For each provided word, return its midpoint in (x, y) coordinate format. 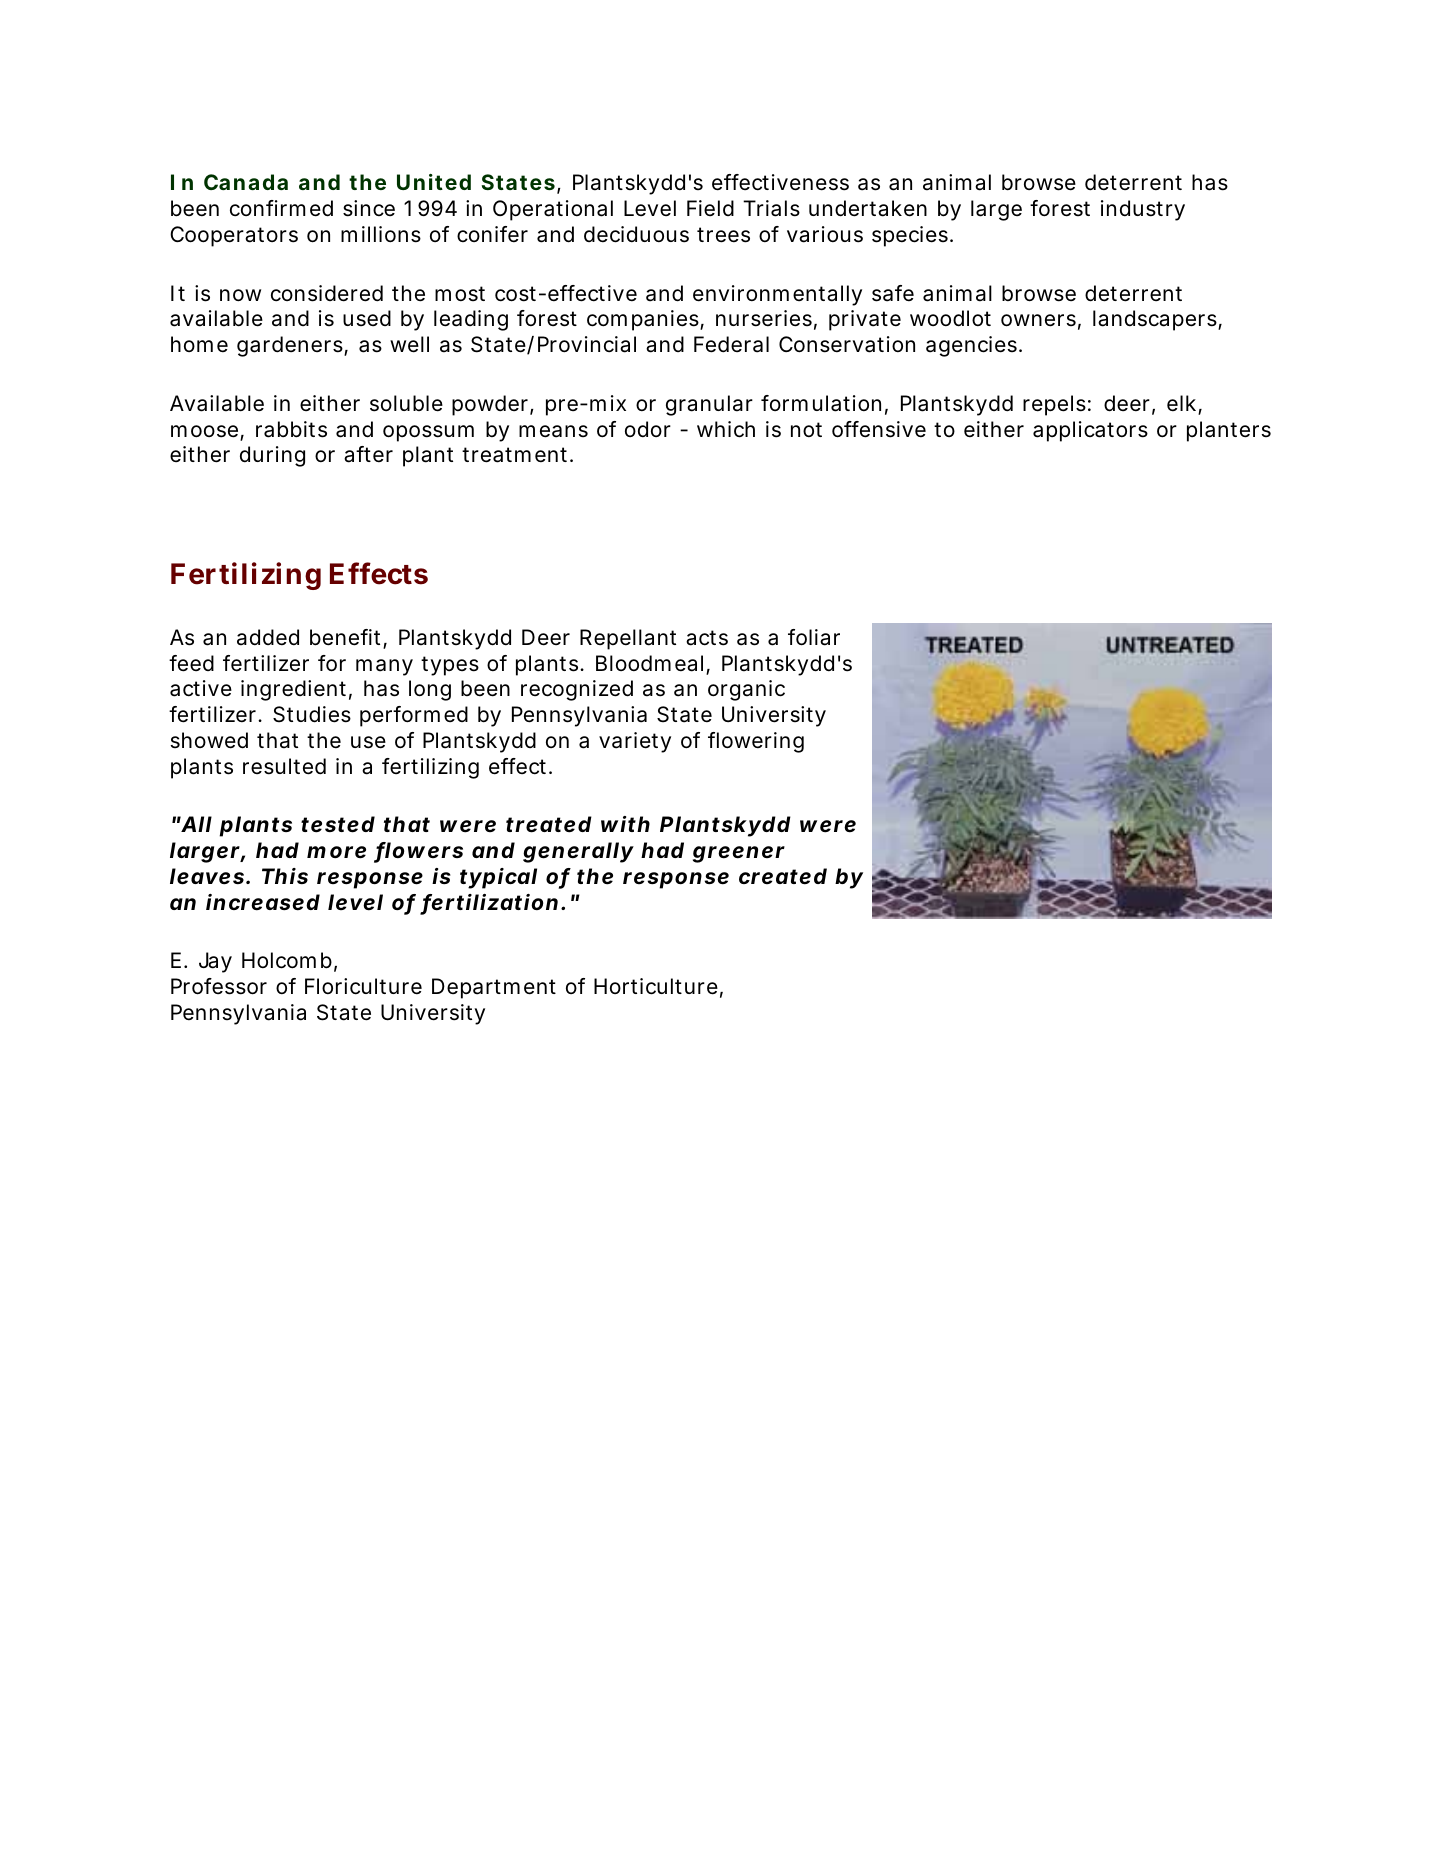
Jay (215, 962)
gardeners (291, 346)
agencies (973, 346)
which (726, 429)
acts (707, 638)
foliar (814, 637)
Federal (731, 344)
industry (1143, 210)
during (272, 456)
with (625, 824)
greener (739, 854)
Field (710, 208)
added (268, 637)
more (336, 852)
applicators (1090, 431)
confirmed (281, 208)
